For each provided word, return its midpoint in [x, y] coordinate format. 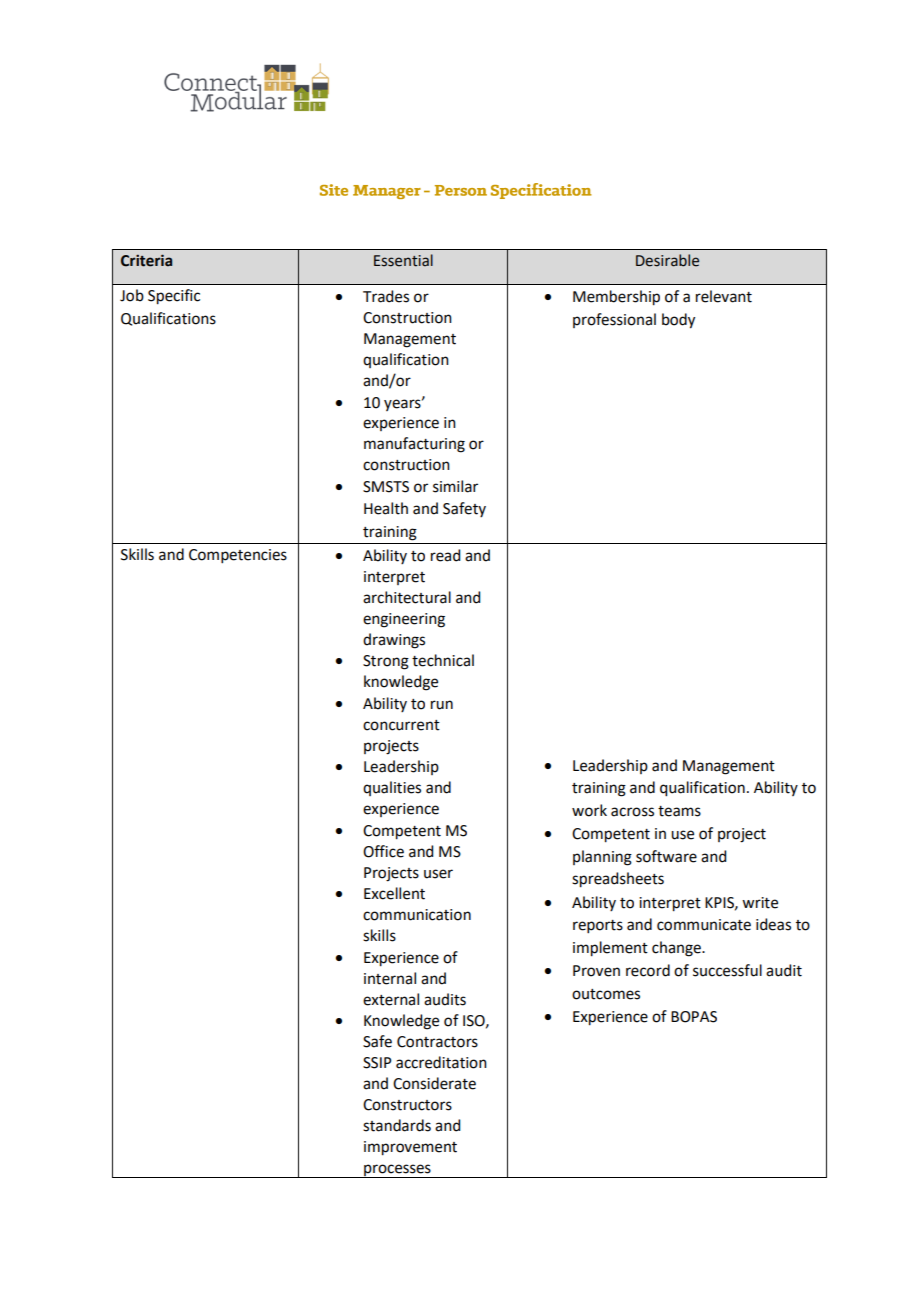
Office [383, 851]
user [438, 874]
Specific [174, 297]
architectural [407, 597]
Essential [403, 260]
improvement [410, 1148]
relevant [724, 296]
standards [397, 1125]
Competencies [238, 556]
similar [455, 486]
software [666, 856]
